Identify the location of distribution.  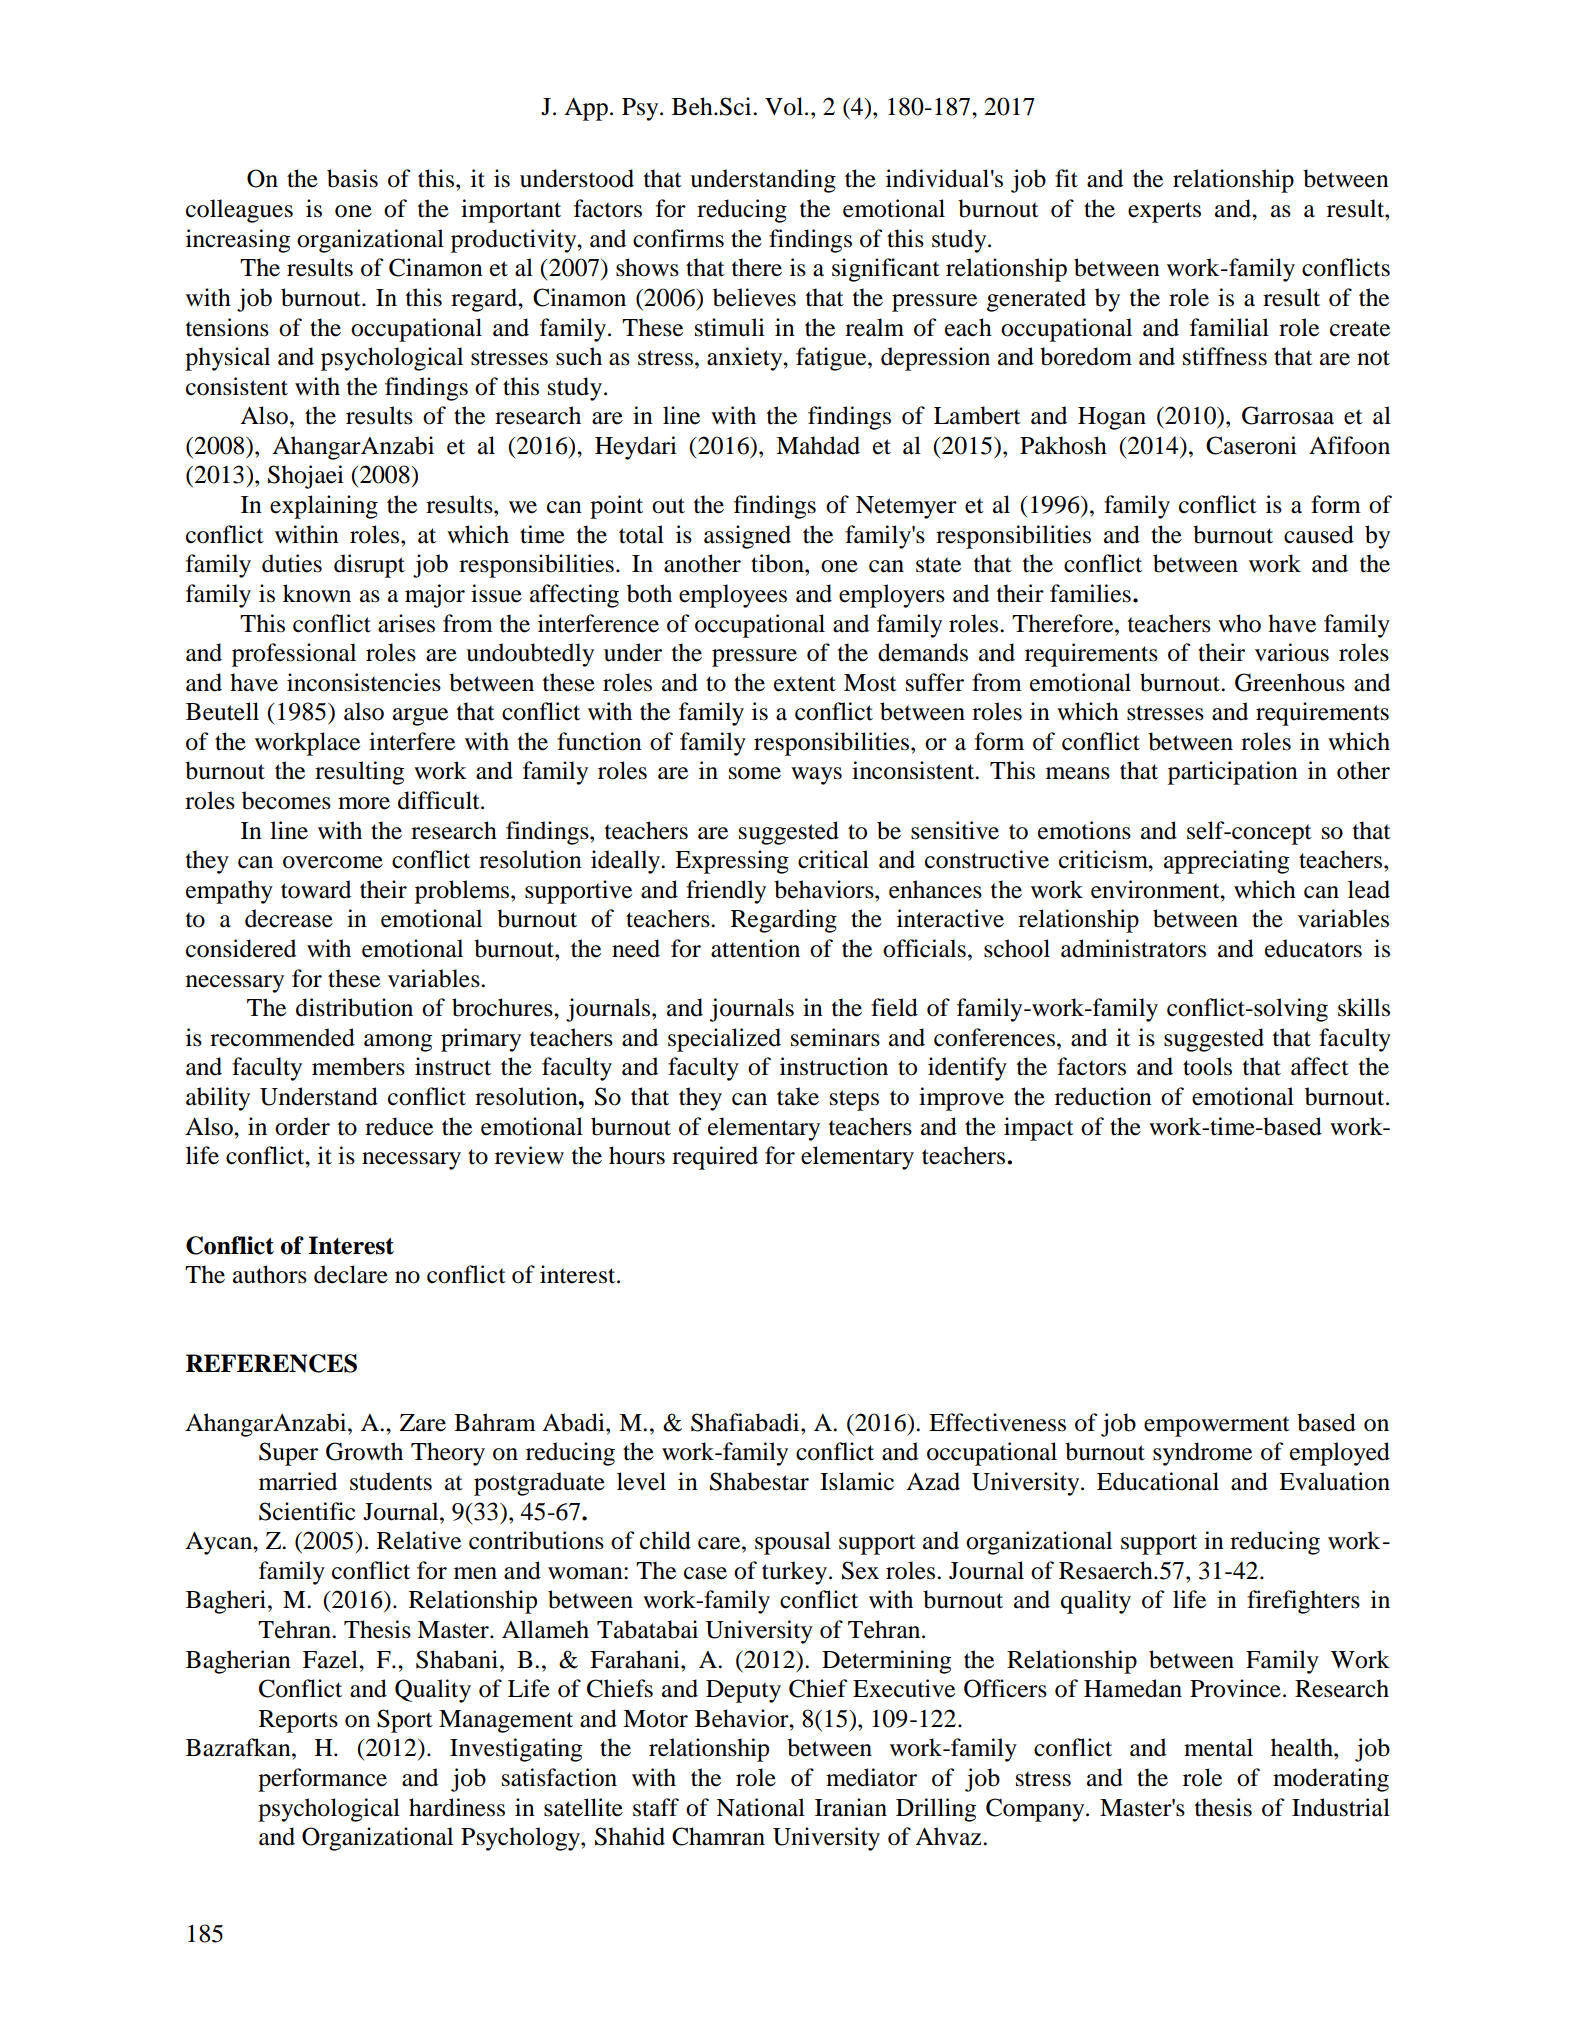
(354, 1007).
